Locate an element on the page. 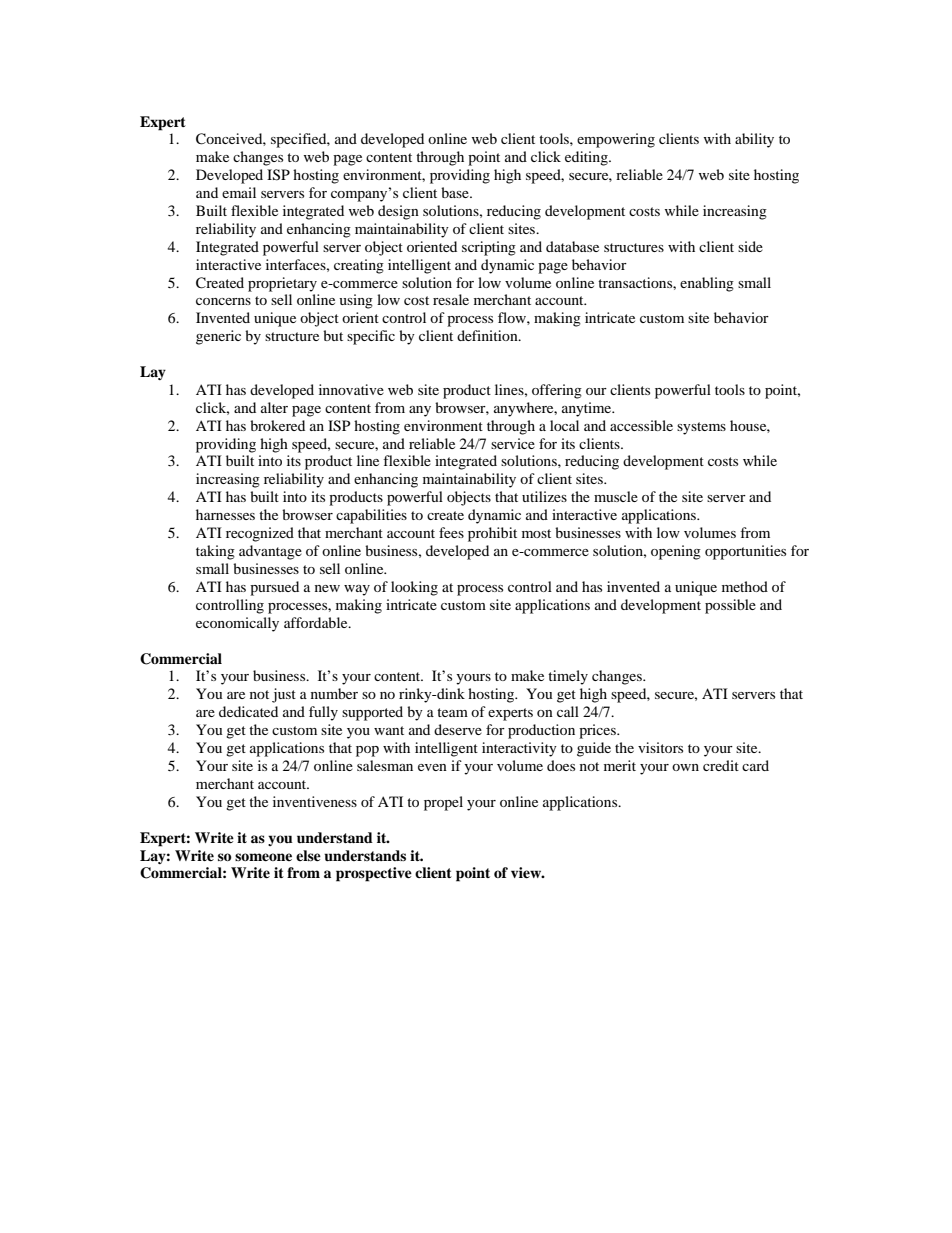 This document has height=1233, width=952. editing is located at coordinates (587, 158).
